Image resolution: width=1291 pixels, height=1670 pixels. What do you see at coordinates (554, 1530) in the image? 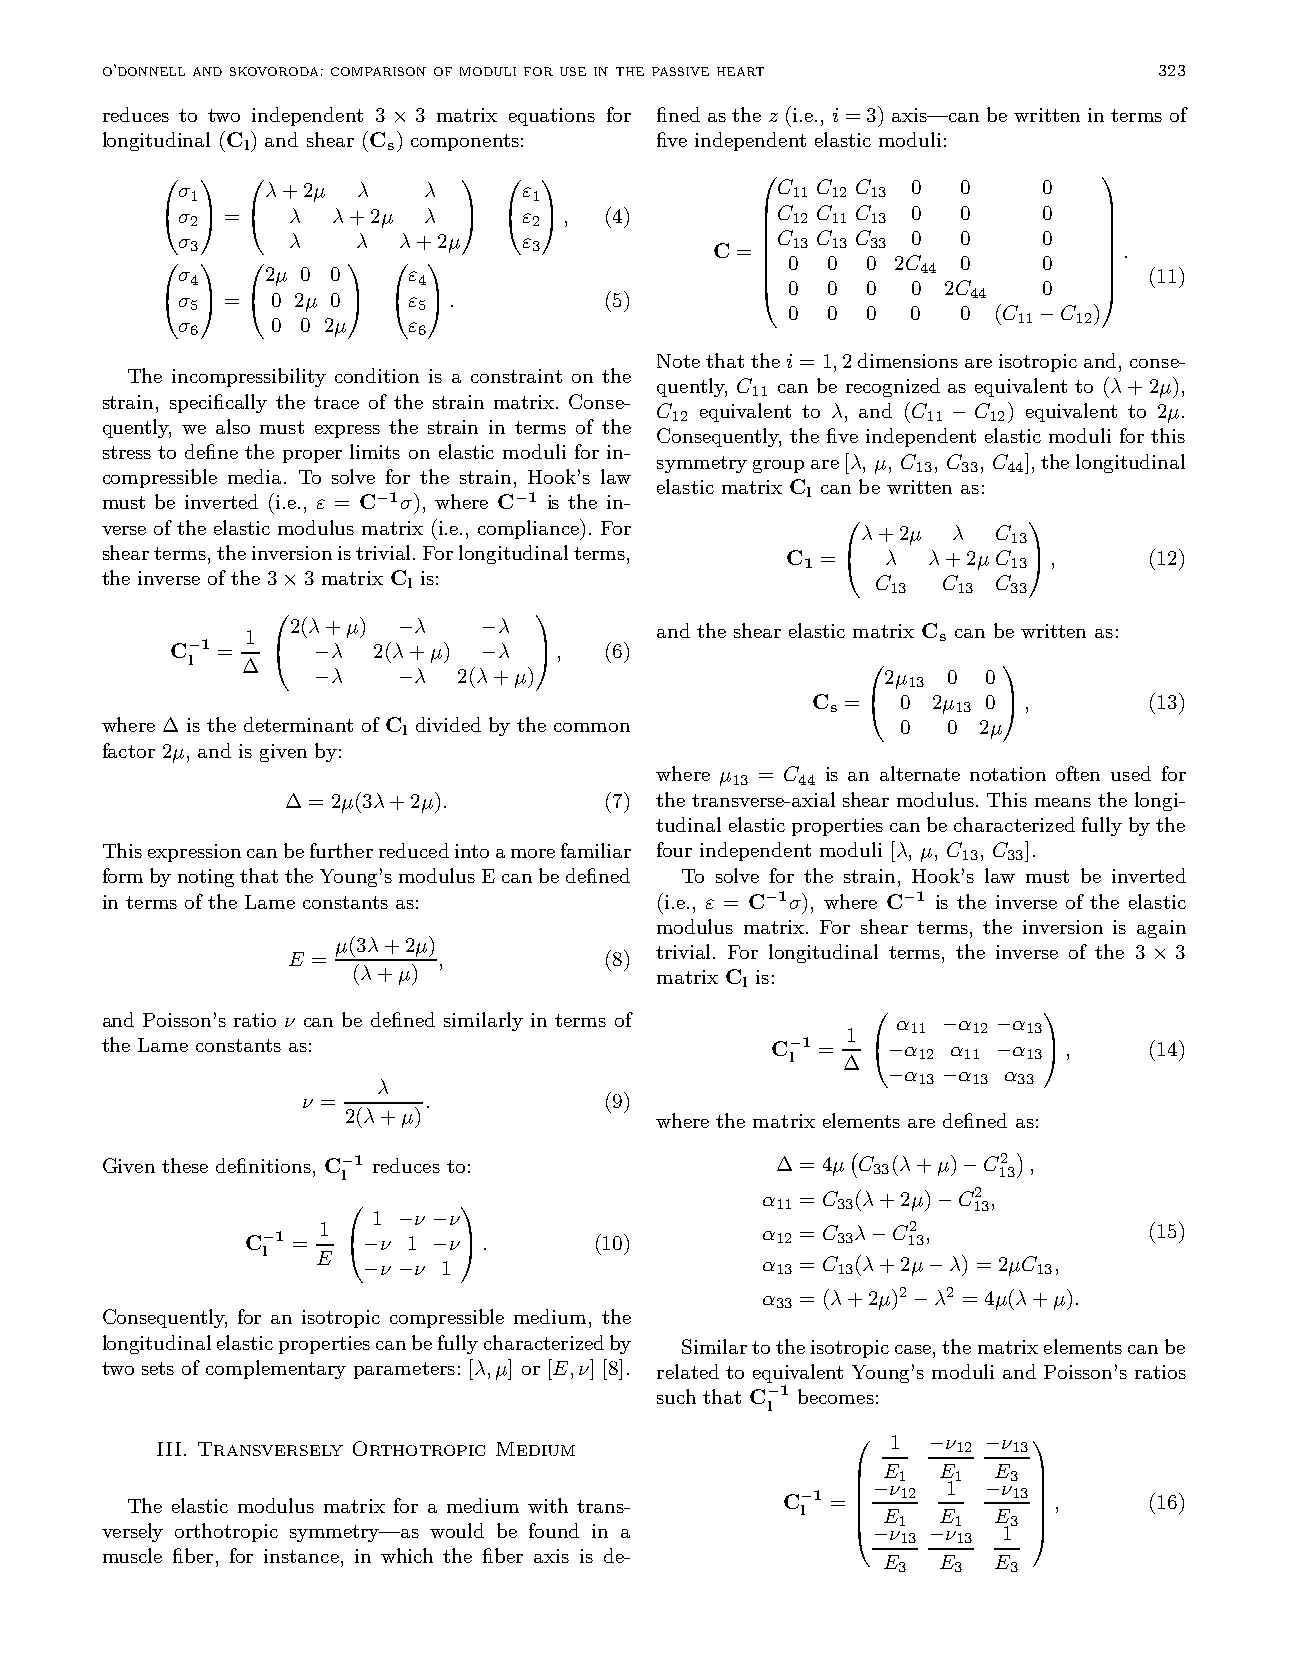
I see `found` at bounding box center [554, 1530].
